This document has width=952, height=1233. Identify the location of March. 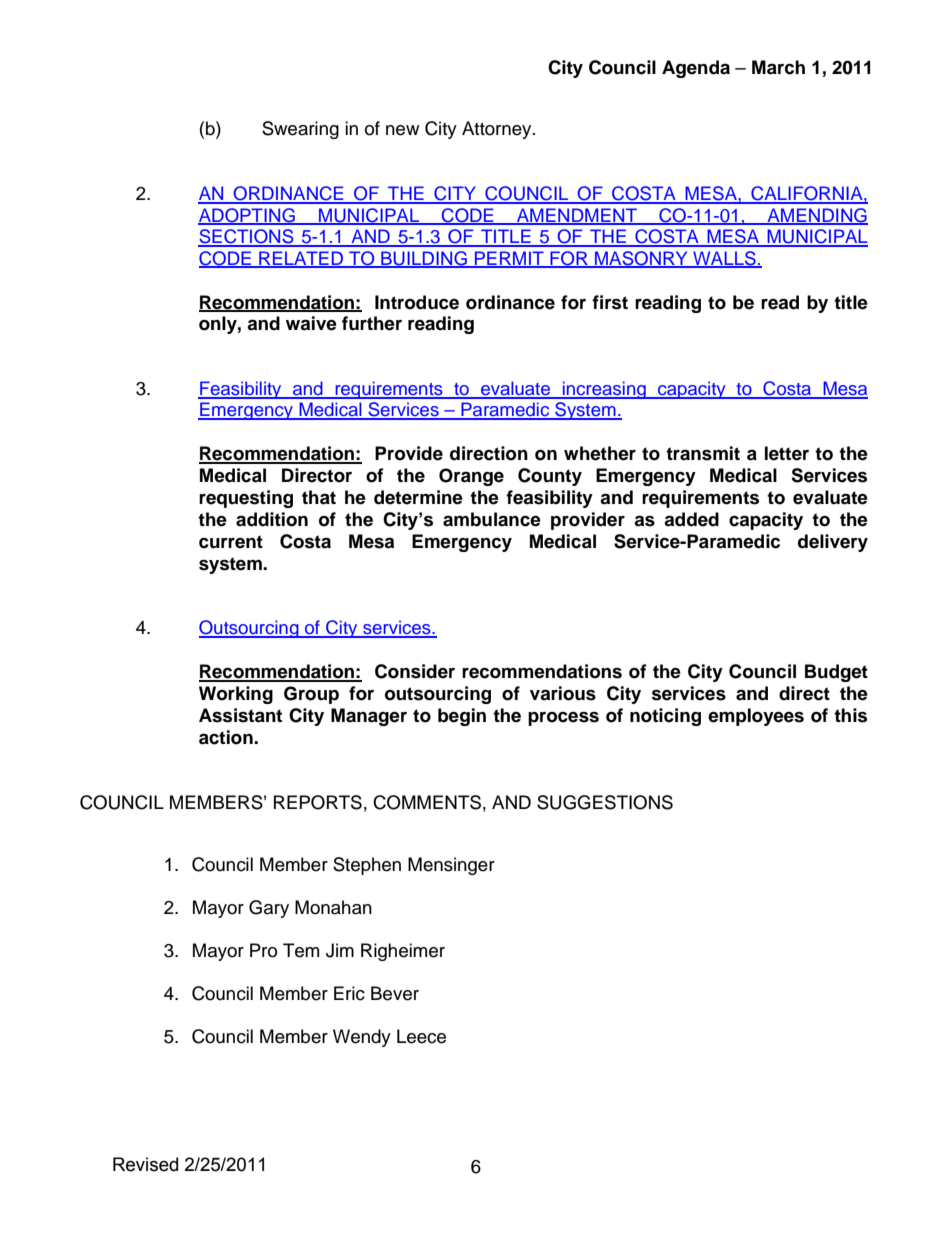
(778, 67).
